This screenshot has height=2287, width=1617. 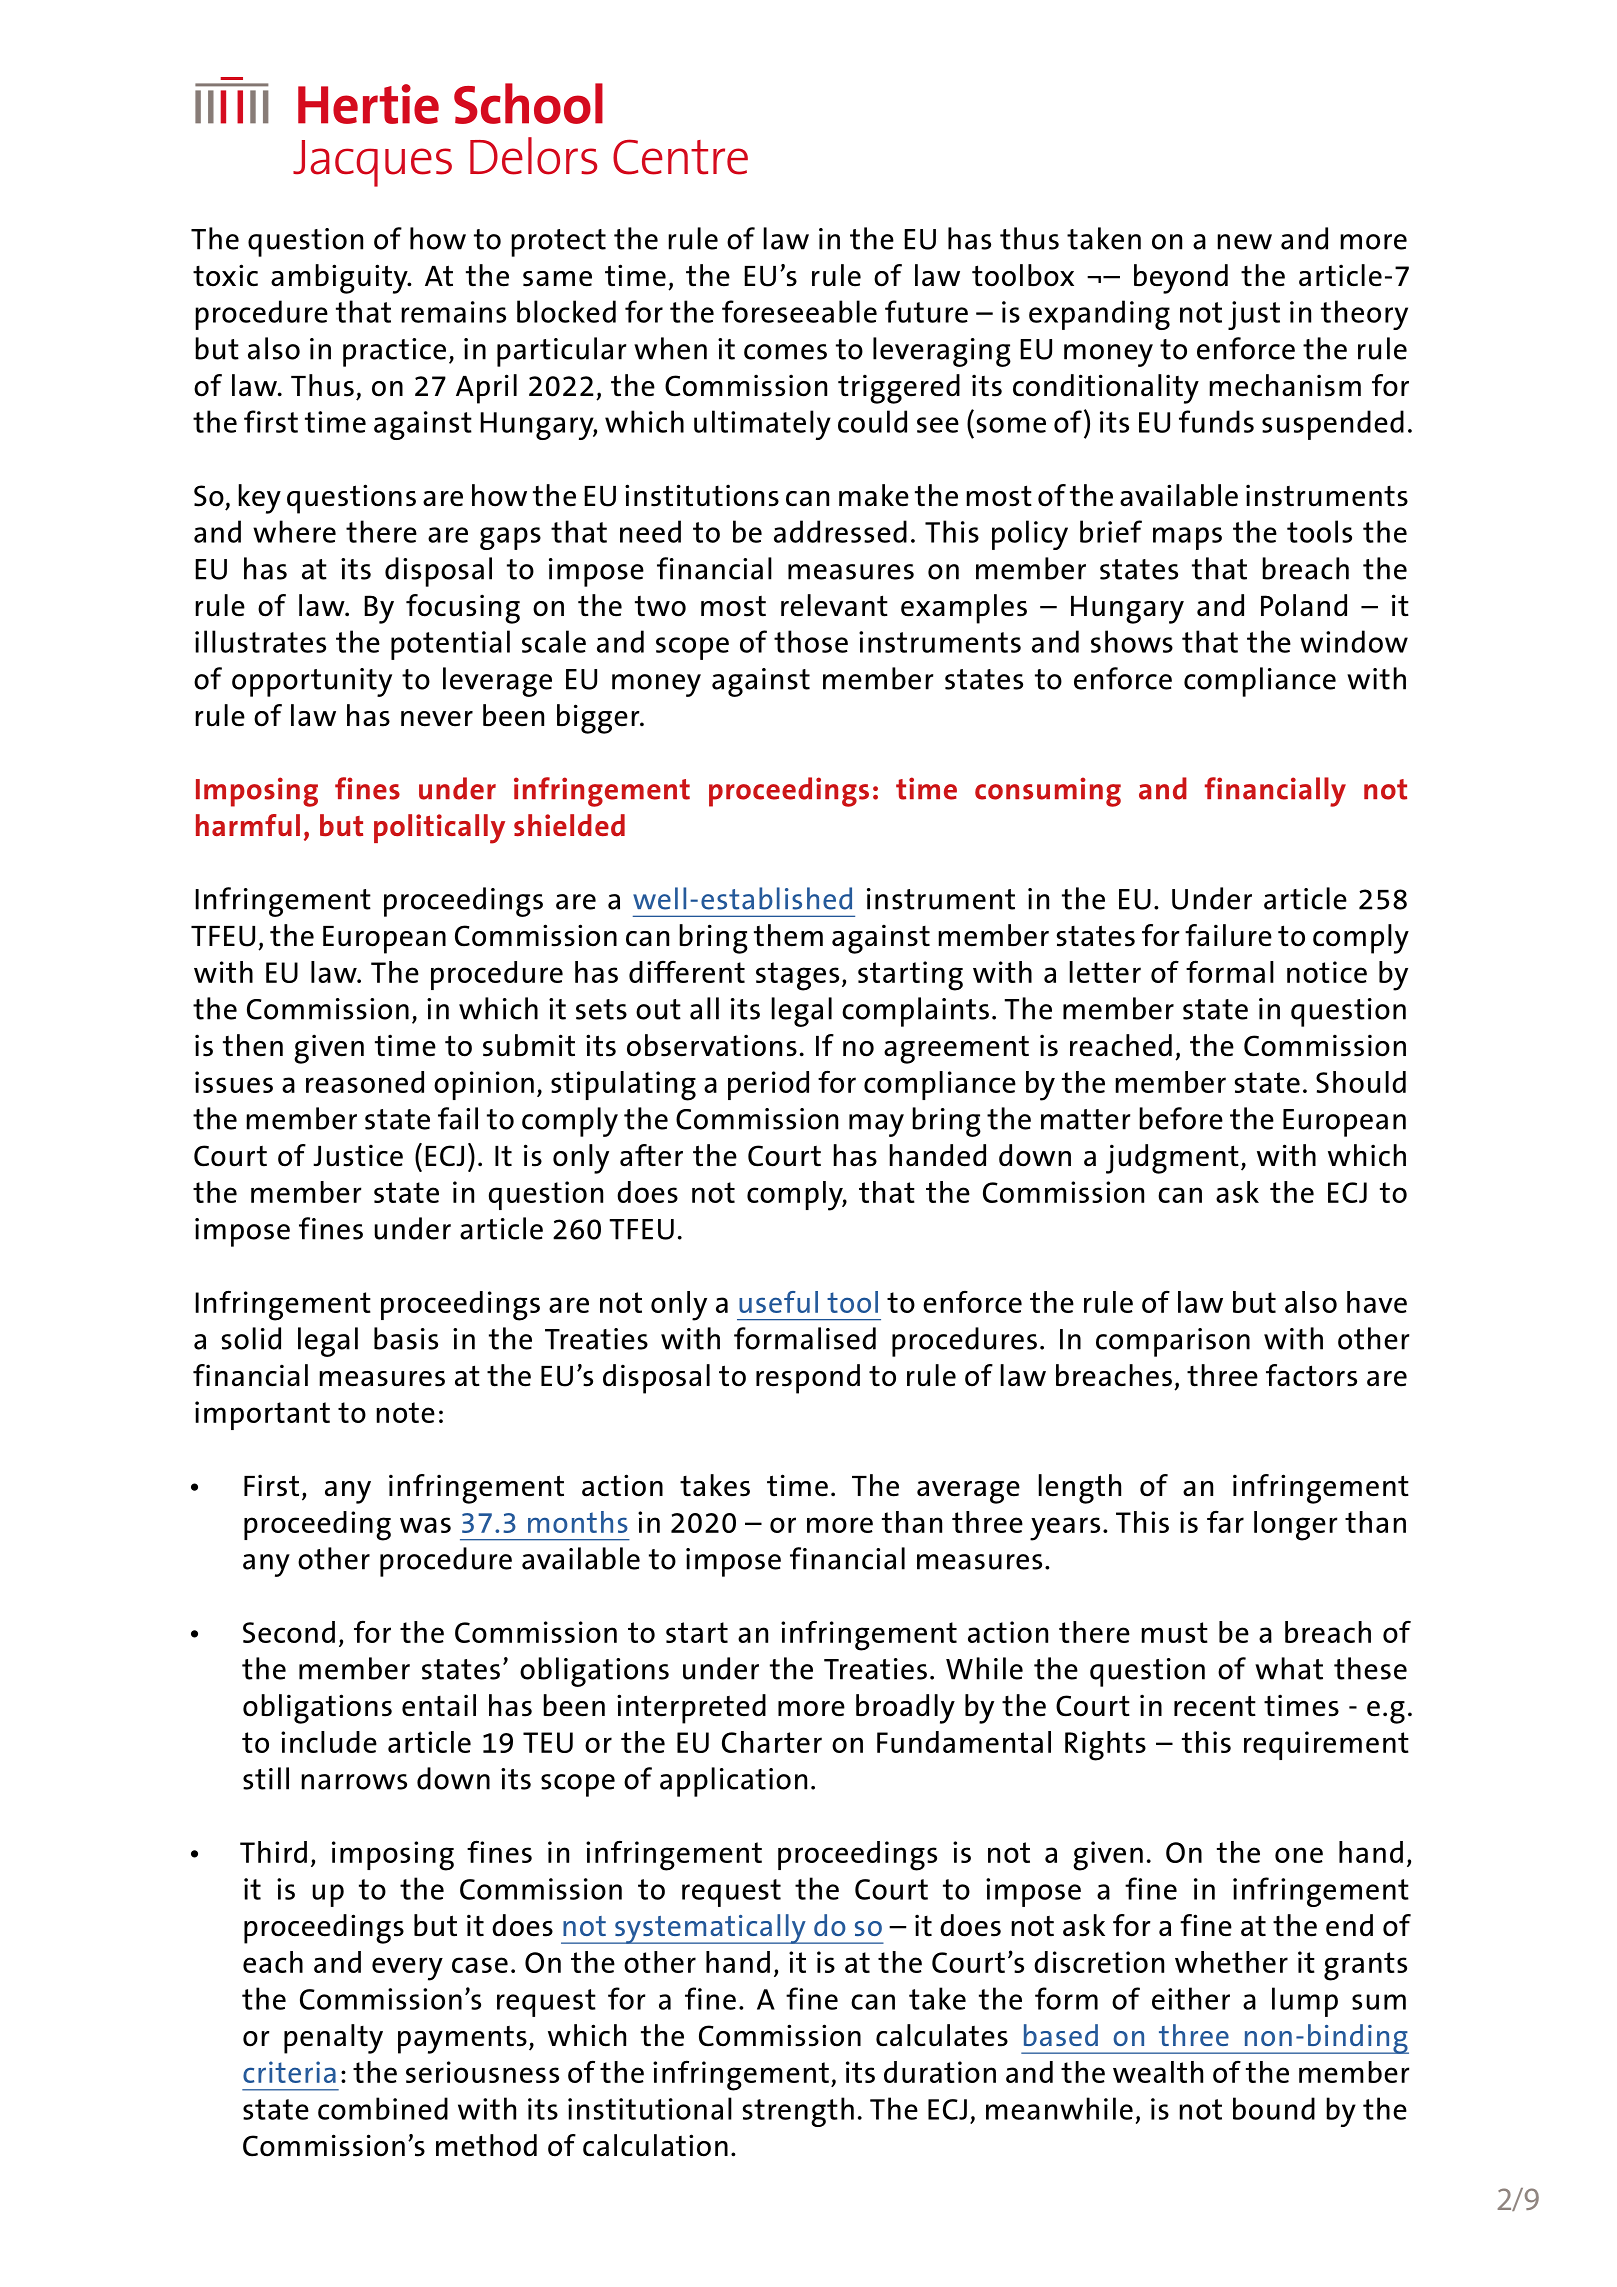 I want to click on them, so click(x=788, y=935).
